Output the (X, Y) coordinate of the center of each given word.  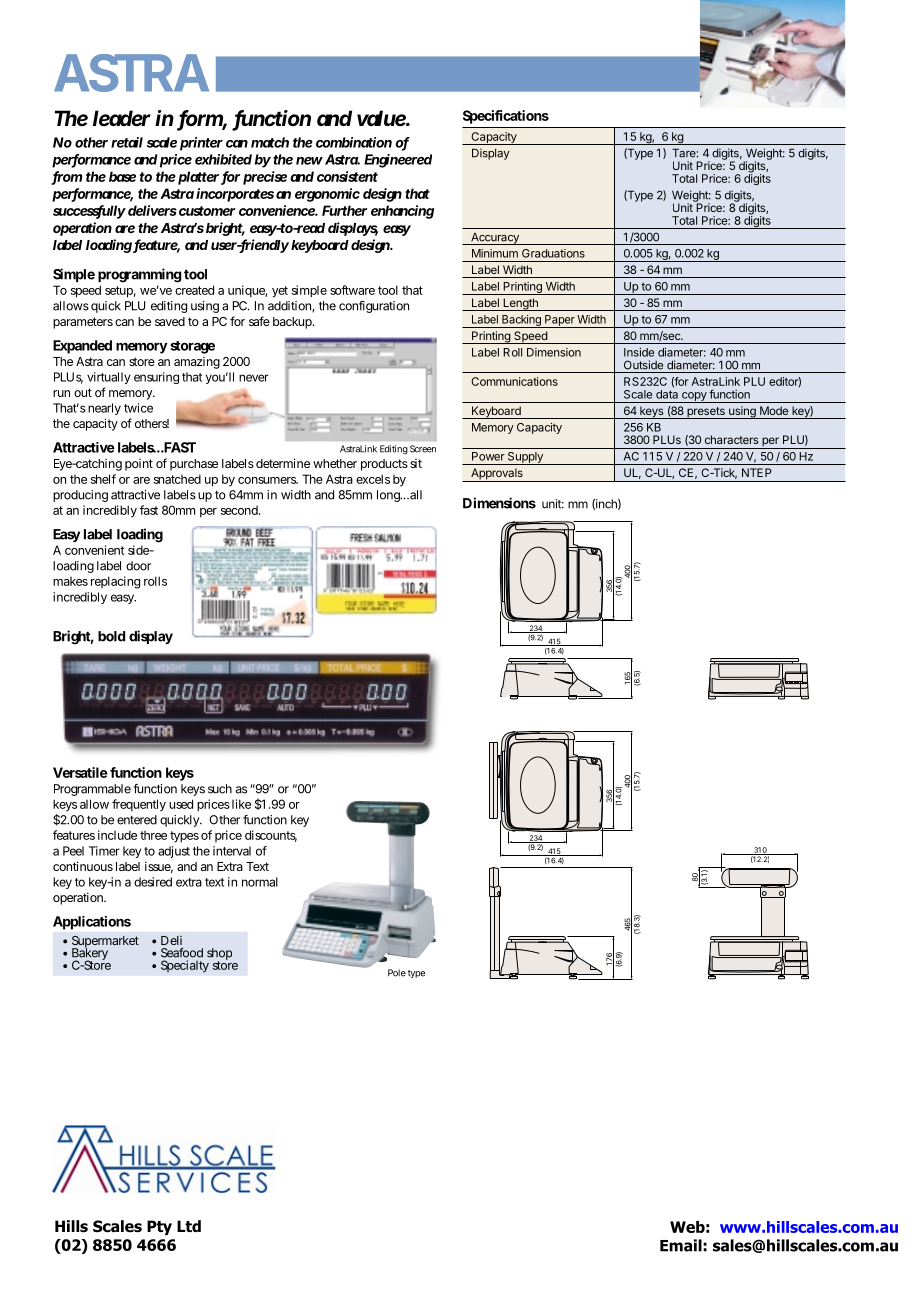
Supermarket (105, 943)
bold (111, 636)
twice (138, 408)
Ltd (189, 1226)
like (241, 804)
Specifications (506, 117)
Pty (159, 1227)
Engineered (398, 161)
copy (694, 397)
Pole (397, 973)
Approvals (497, 475)
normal (260, 882)
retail (127, 142)
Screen (423, 449)
